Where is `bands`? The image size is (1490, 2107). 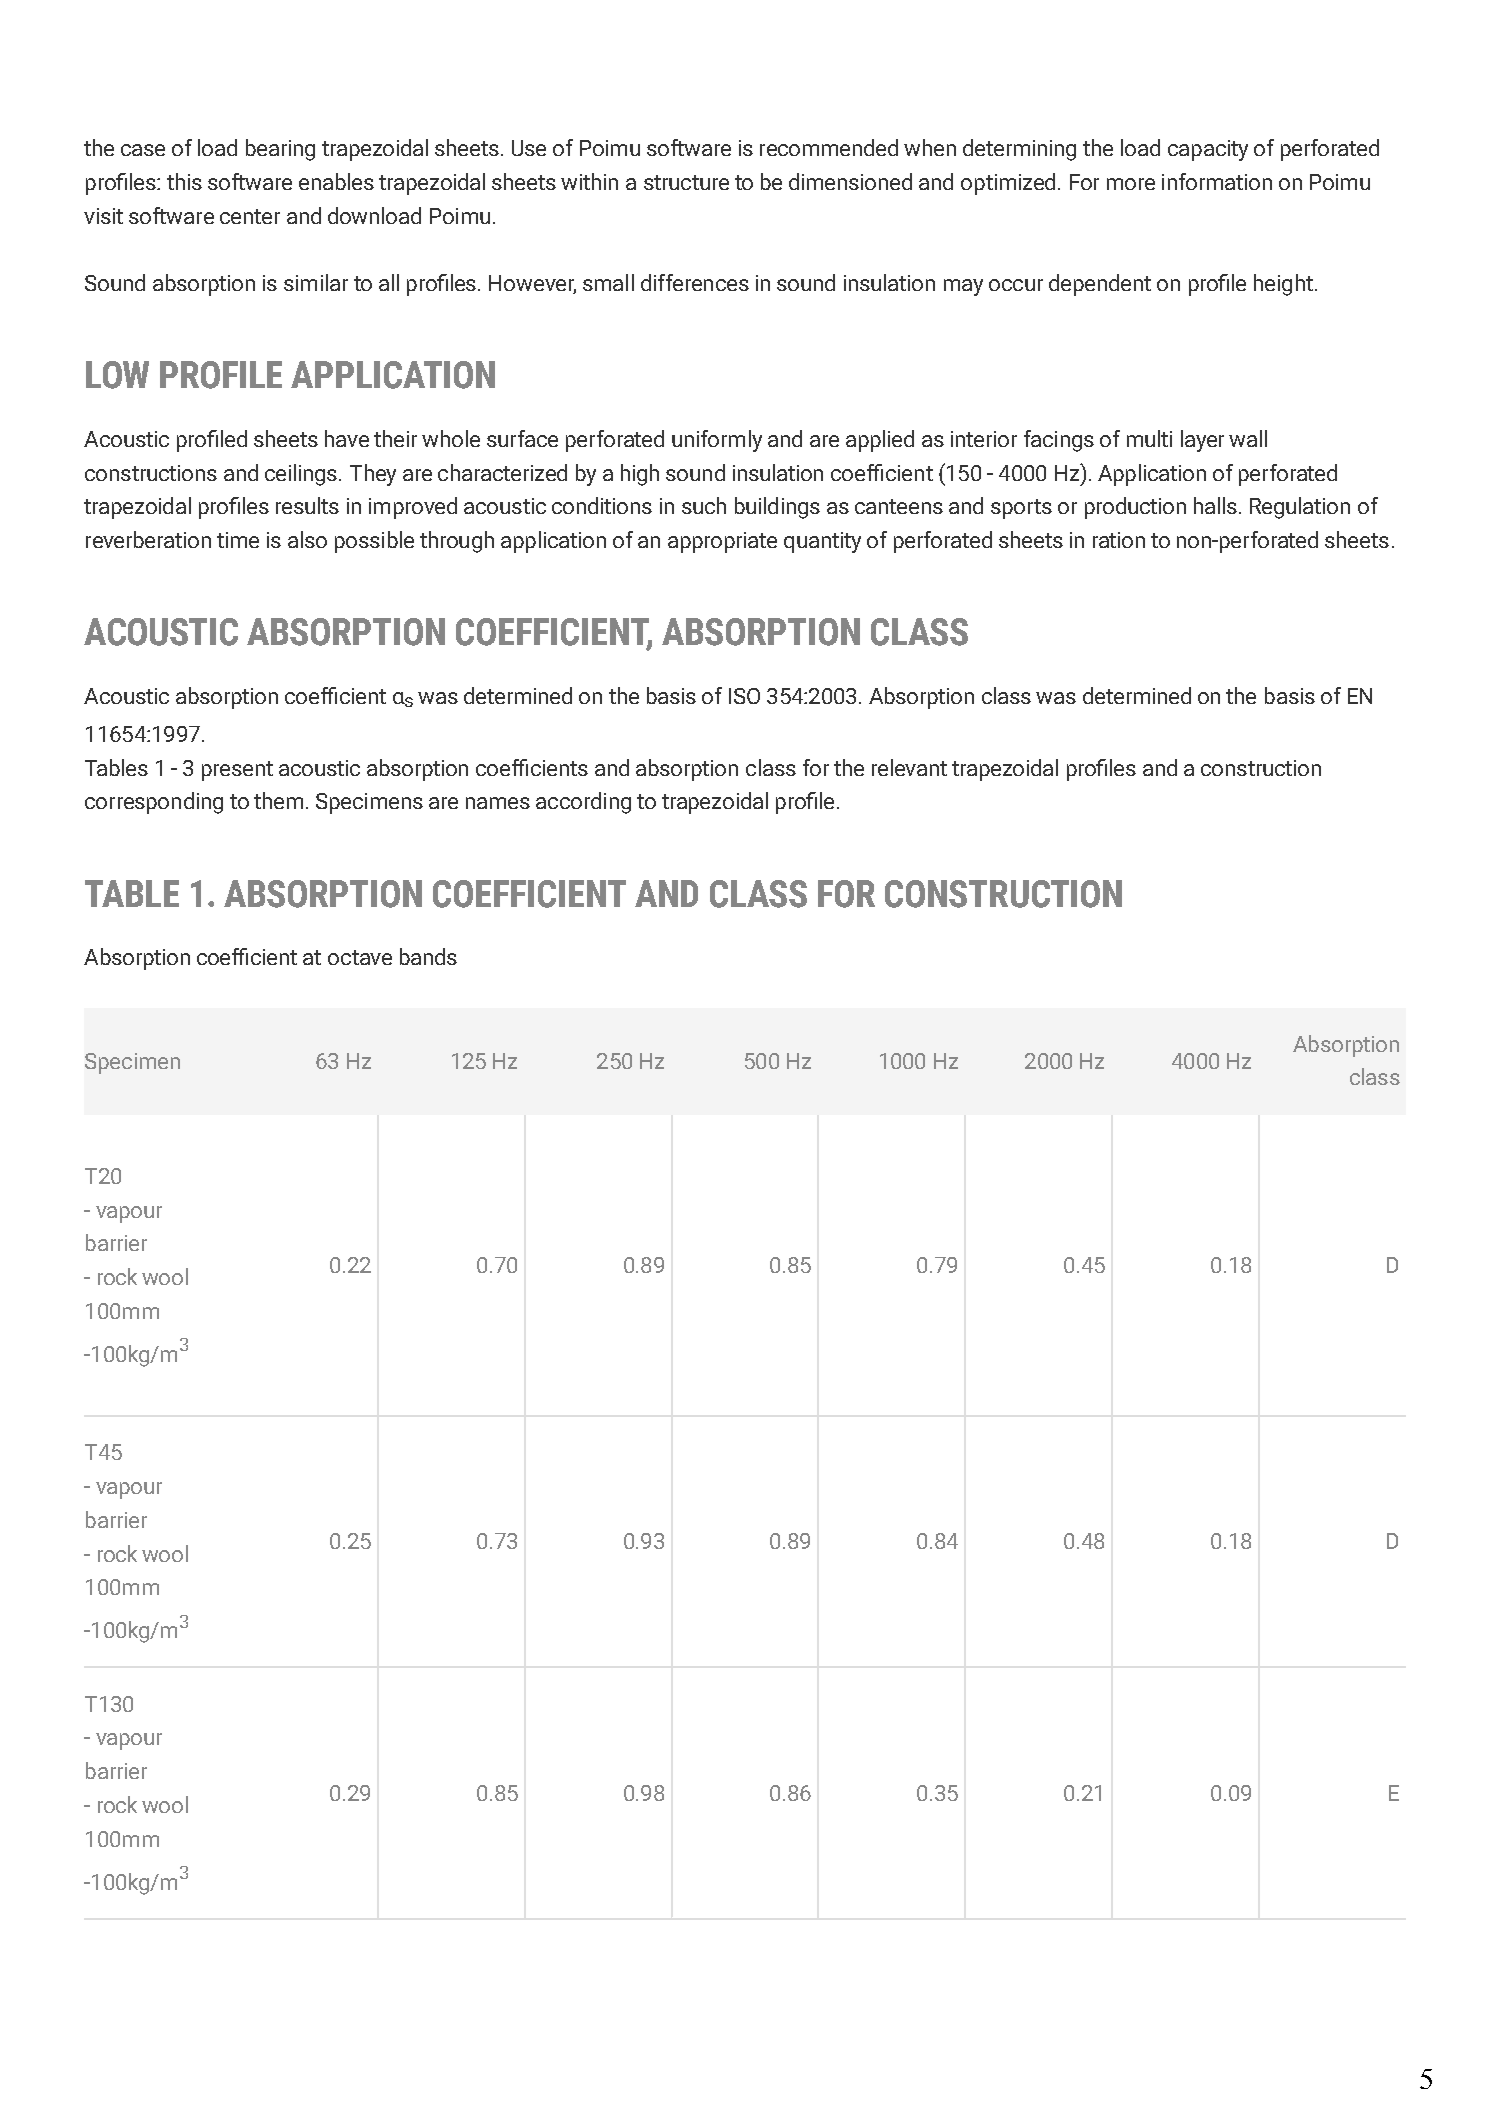 bands is located at coordinates (428, 956).
